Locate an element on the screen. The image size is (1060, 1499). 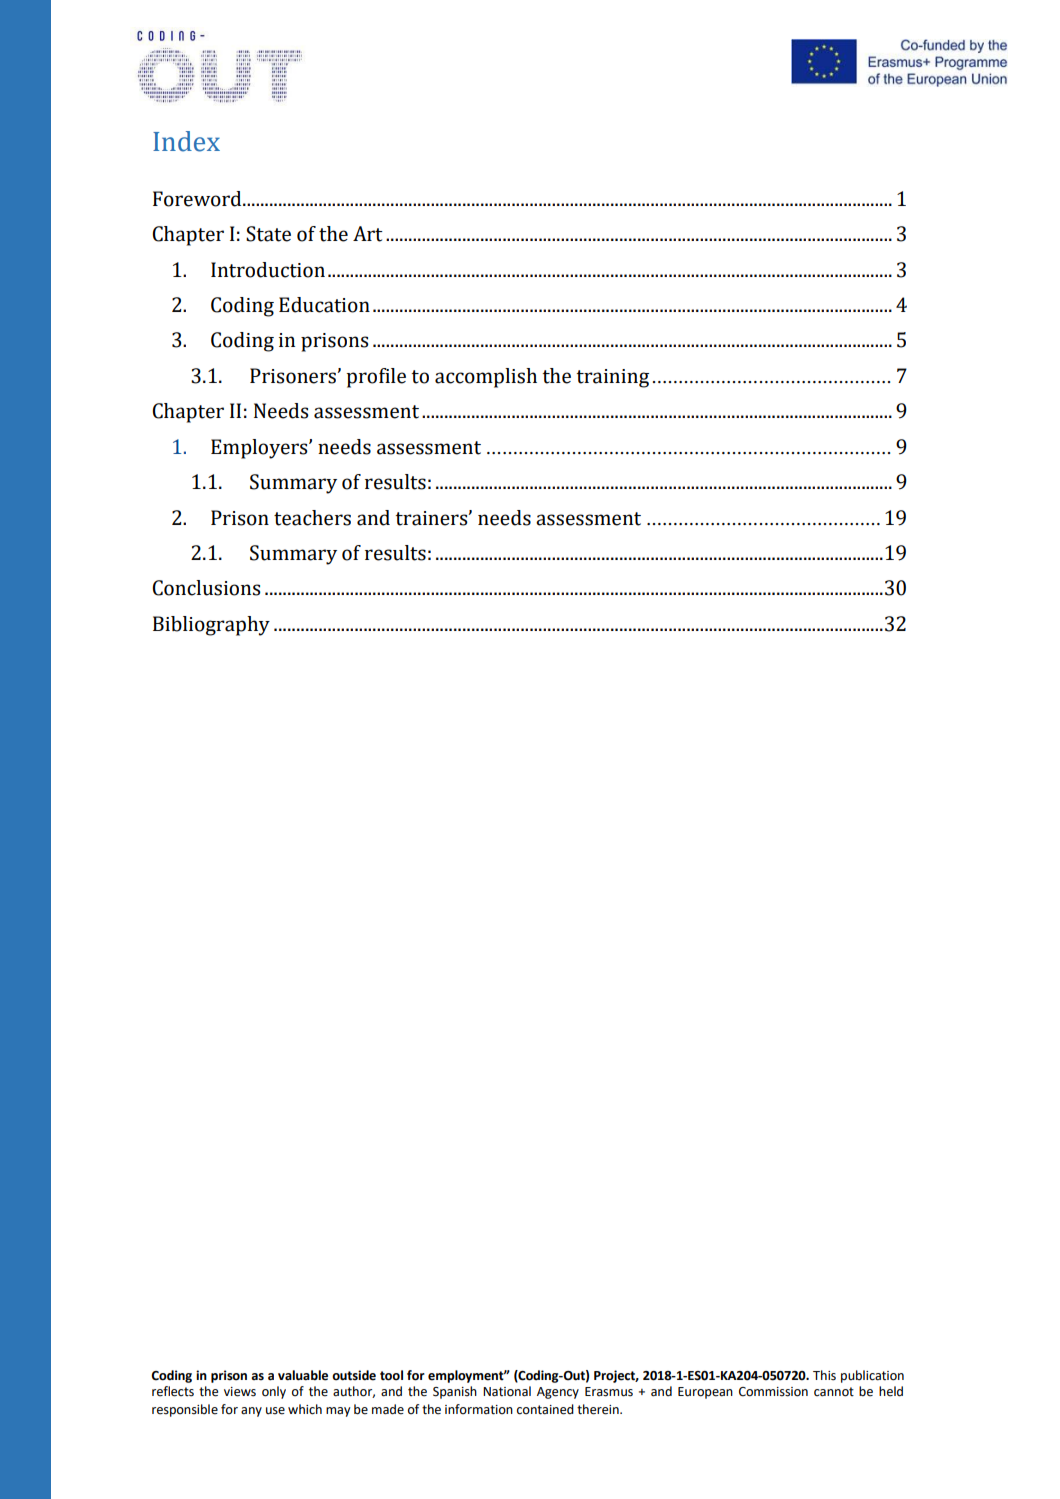
This is located at coordinates (824, 1375).
